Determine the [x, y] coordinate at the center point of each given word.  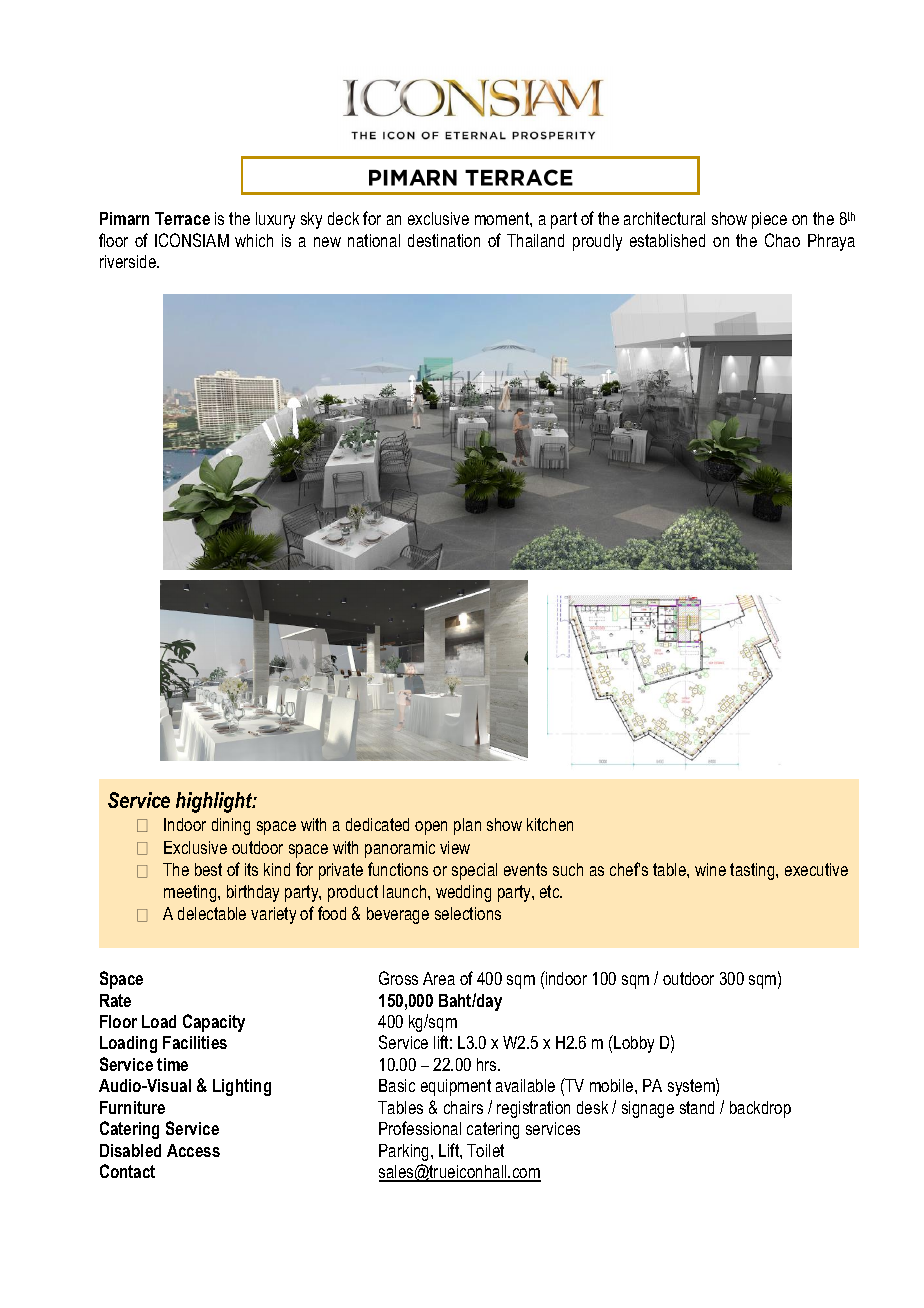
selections [468, 913]
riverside [129, 261]
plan [467, 826]
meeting [191, 893]
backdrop [760, 1109]
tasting [753, 871]
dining [231, 826]
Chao [782, 240]
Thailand [535, 240]
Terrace [182, 218]
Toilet [485, 1150]
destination [444, 240]
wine [710, 869]
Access [193, 1150]
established [667, 240]
